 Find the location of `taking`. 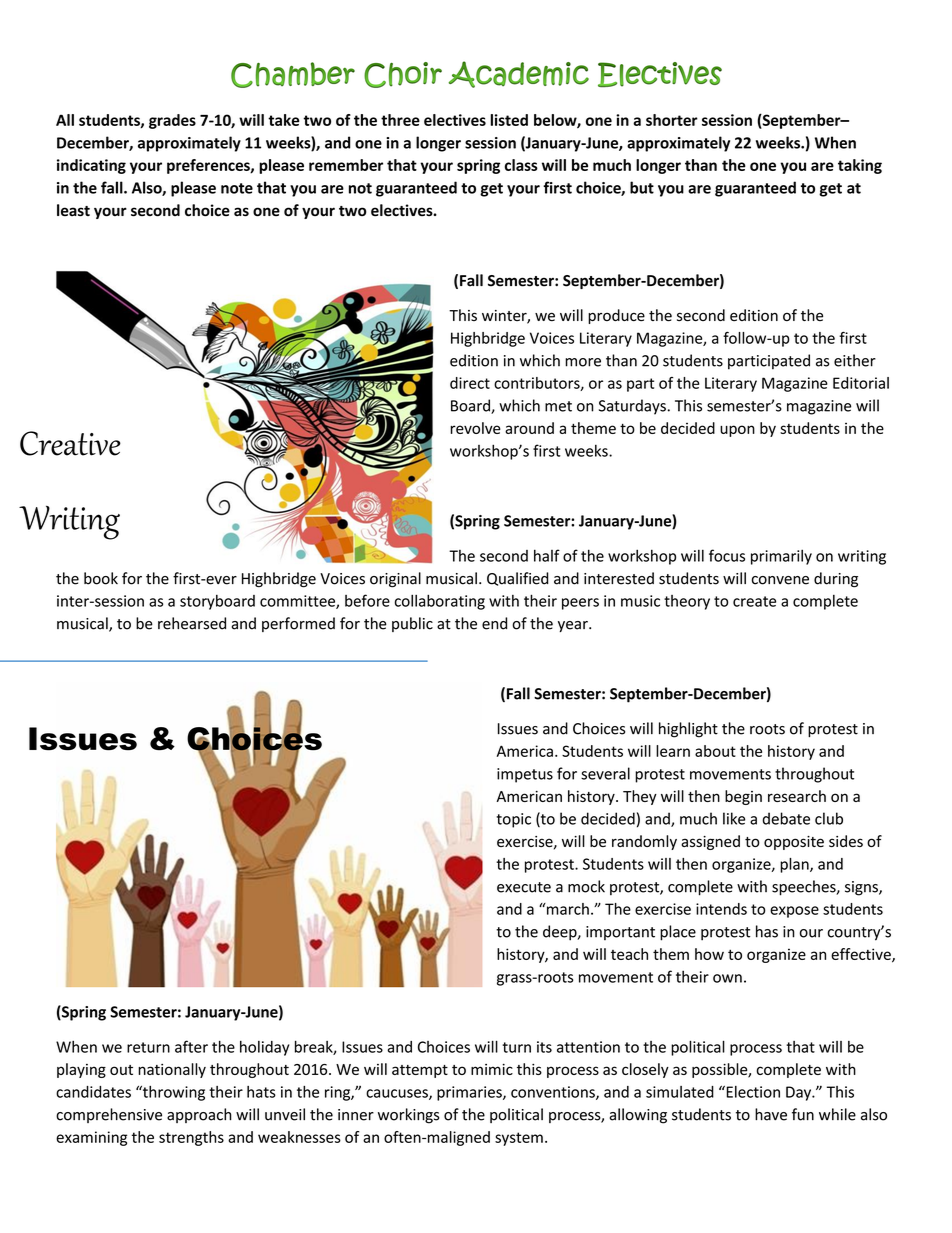

taking is located at coordinates (860, 166).
